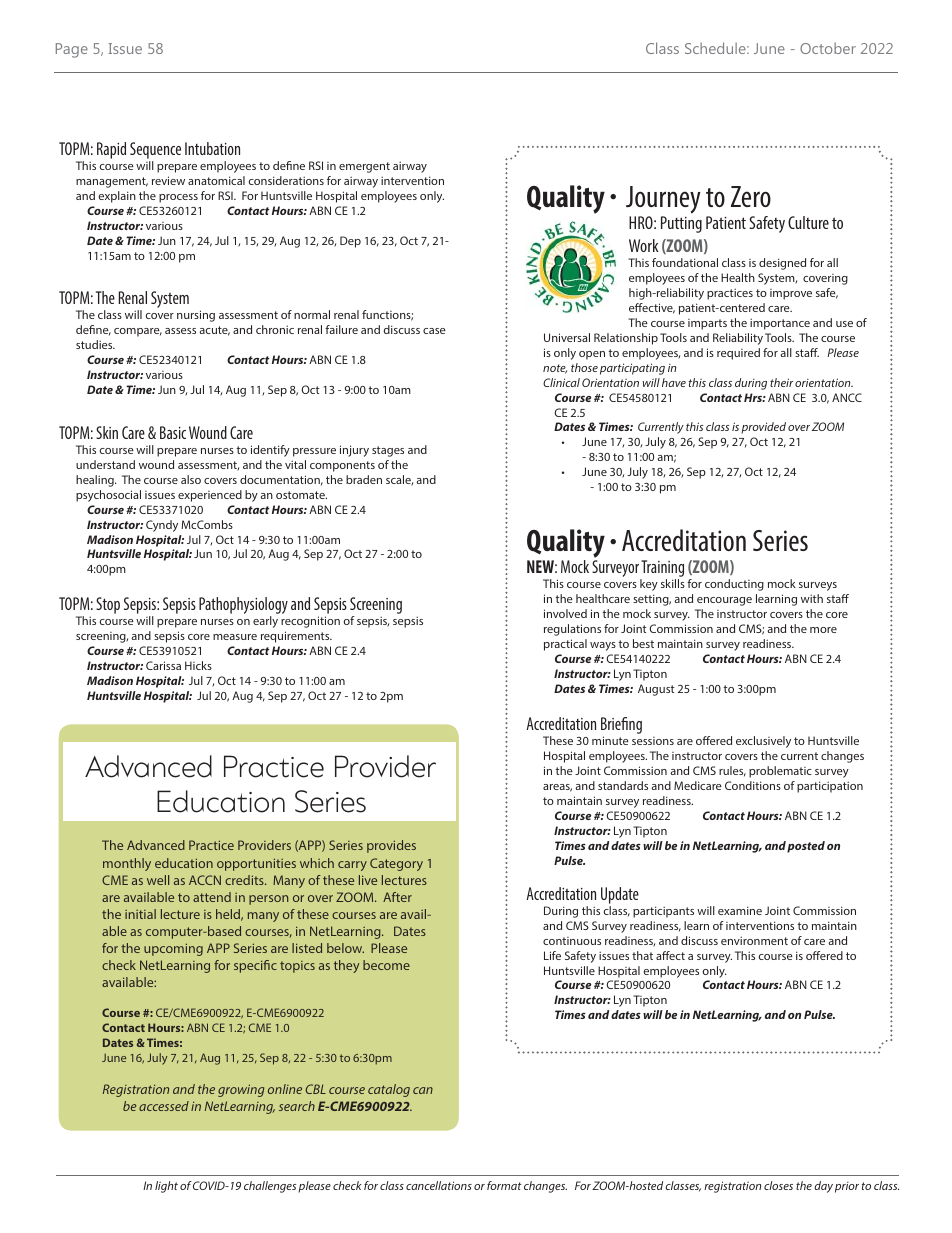 The height and width of the page is (1233, 952). I want to click on Basic, so click(173, 432).
